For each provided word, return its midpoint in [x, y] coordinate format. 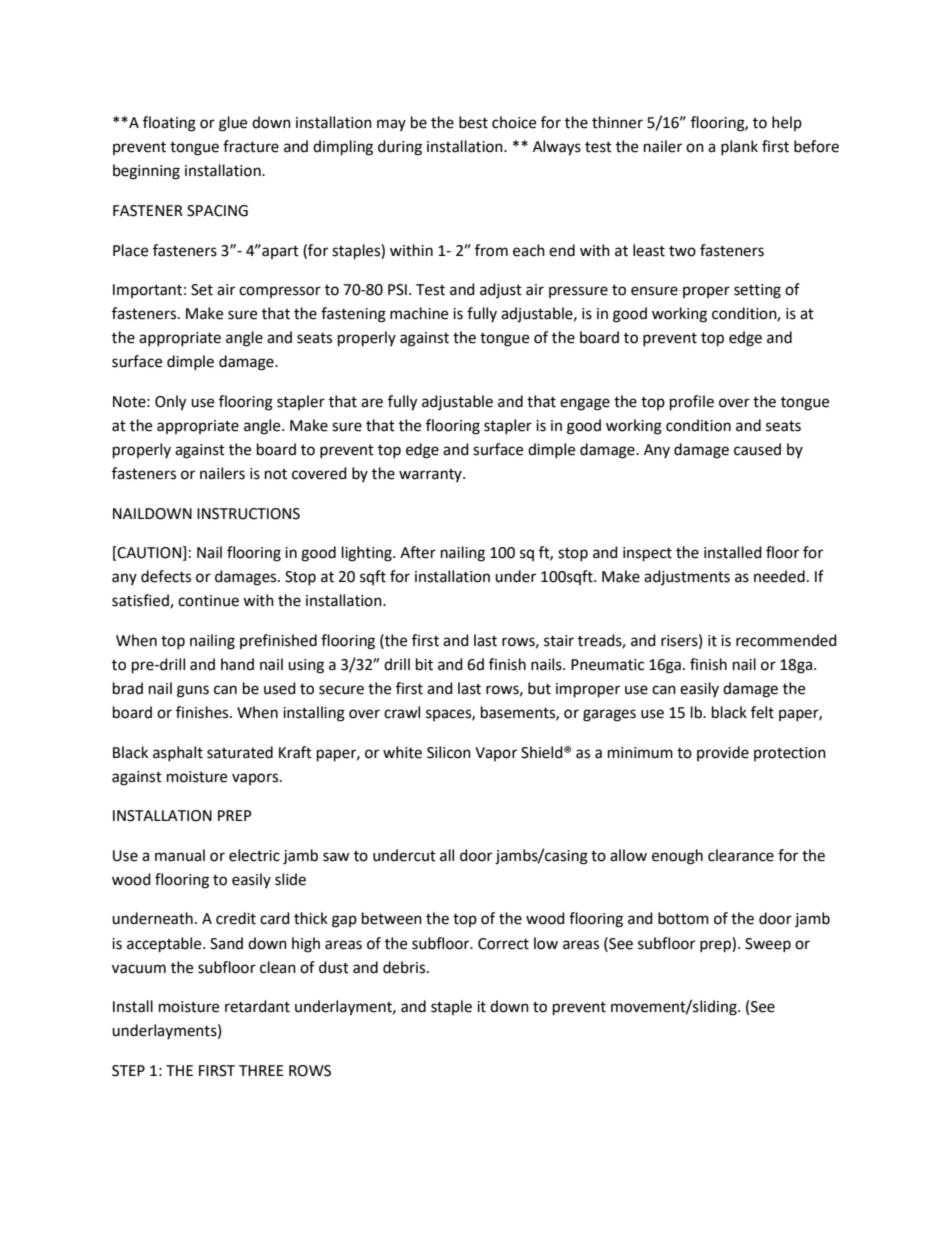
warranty [431, 475]
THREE [261, 1070]
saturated [240, 752]
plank [739, 147]
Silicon [449, 752]
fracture [251, 146]
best [473, 122]
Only [170, 403]
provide [723, 753]
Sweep [768, 945]
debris [405, 967]
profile [692, 403]
